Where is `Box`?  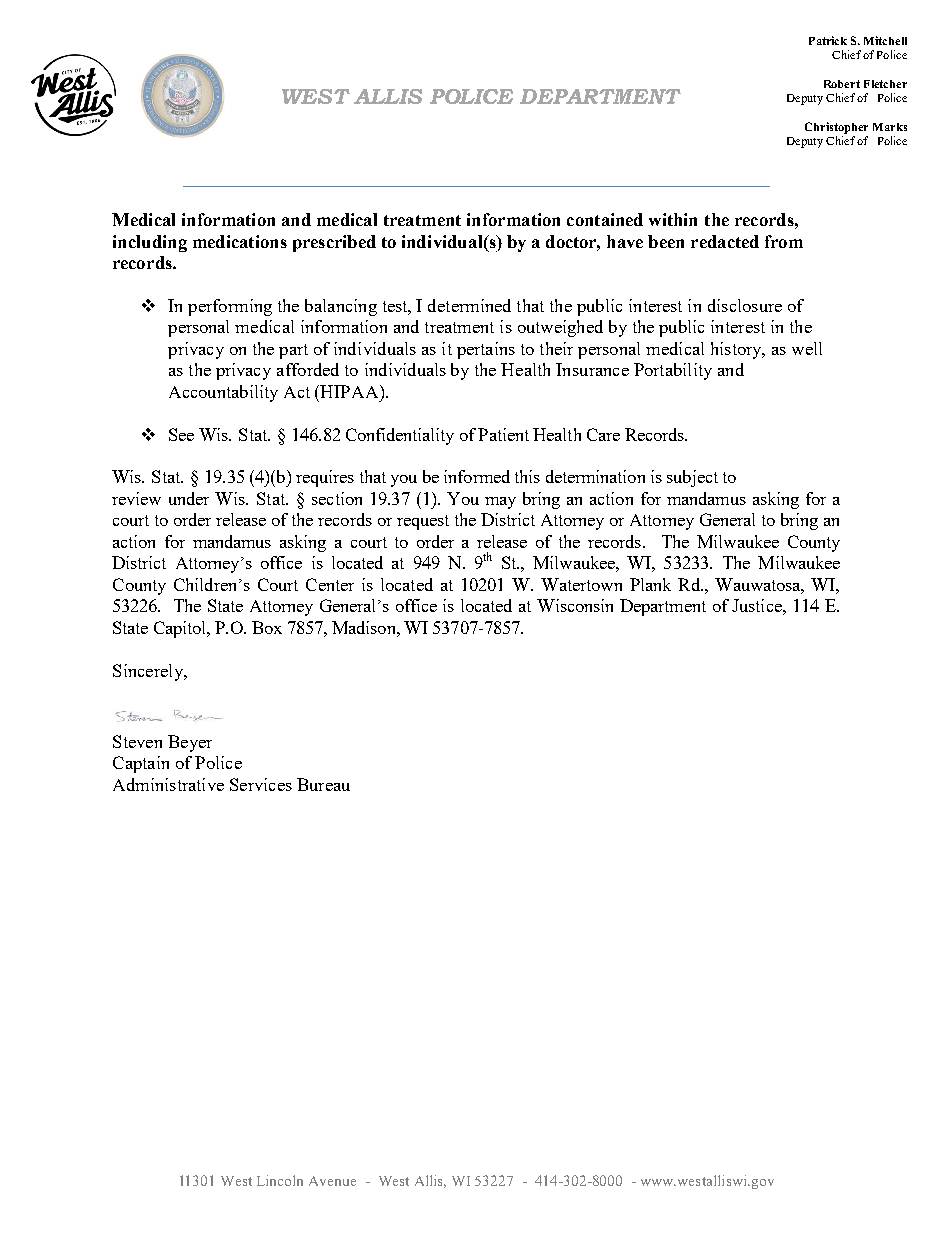 Box is located at coordinates (267, 627).
